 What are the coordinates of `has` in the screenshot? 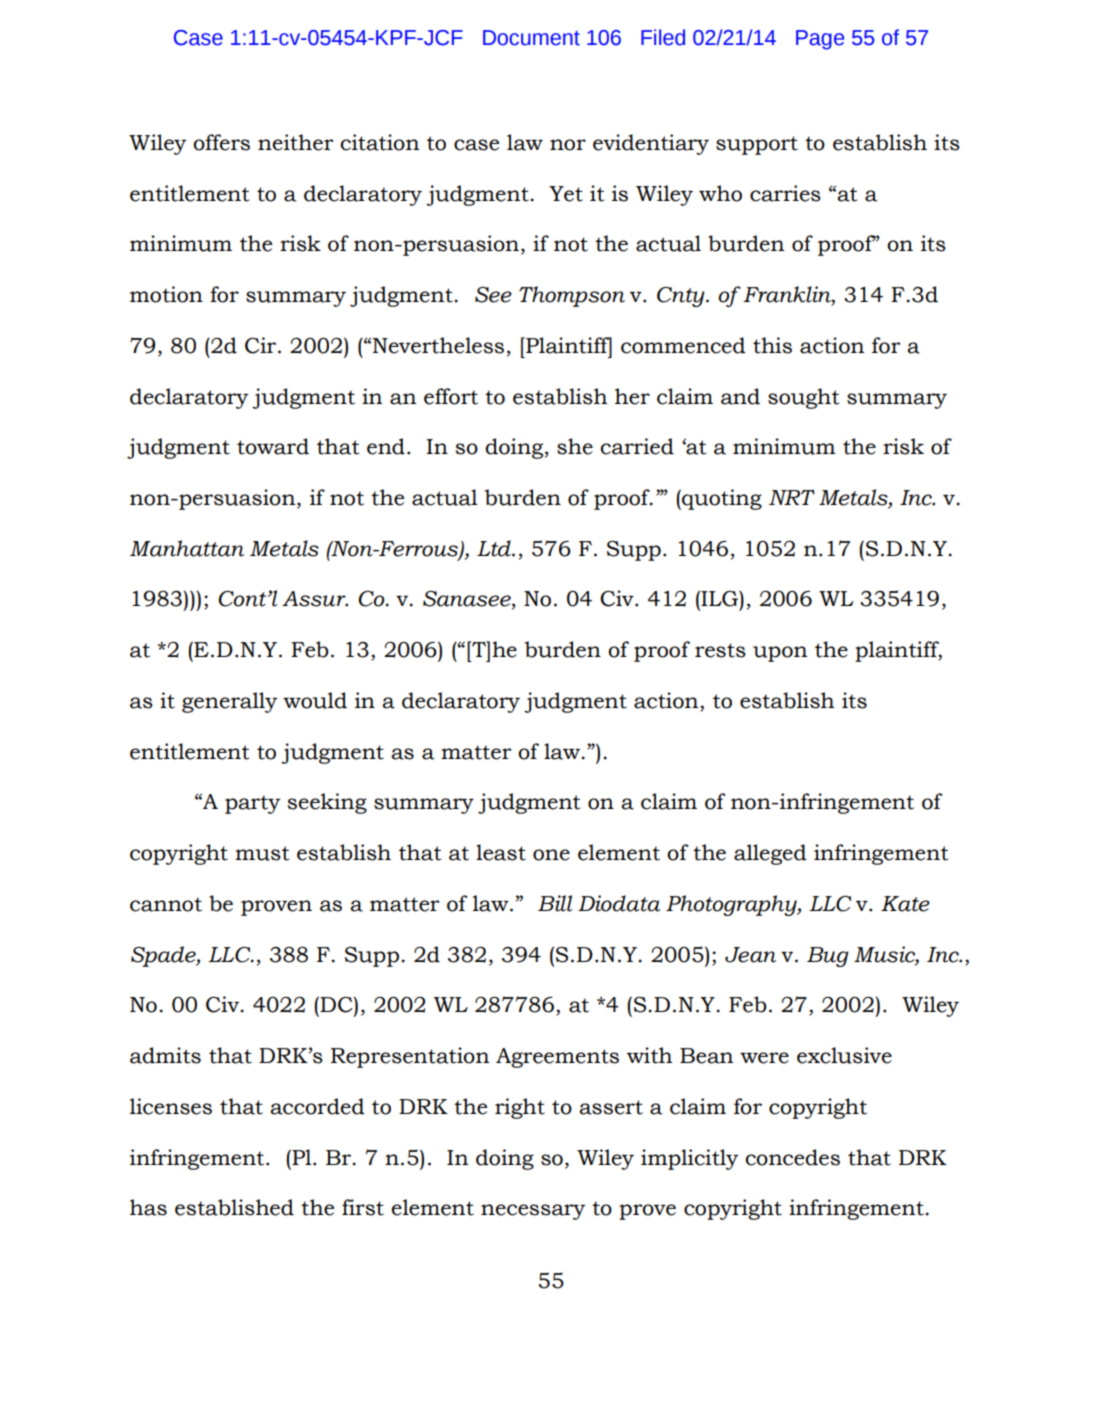 It's located at (148, 1207).
